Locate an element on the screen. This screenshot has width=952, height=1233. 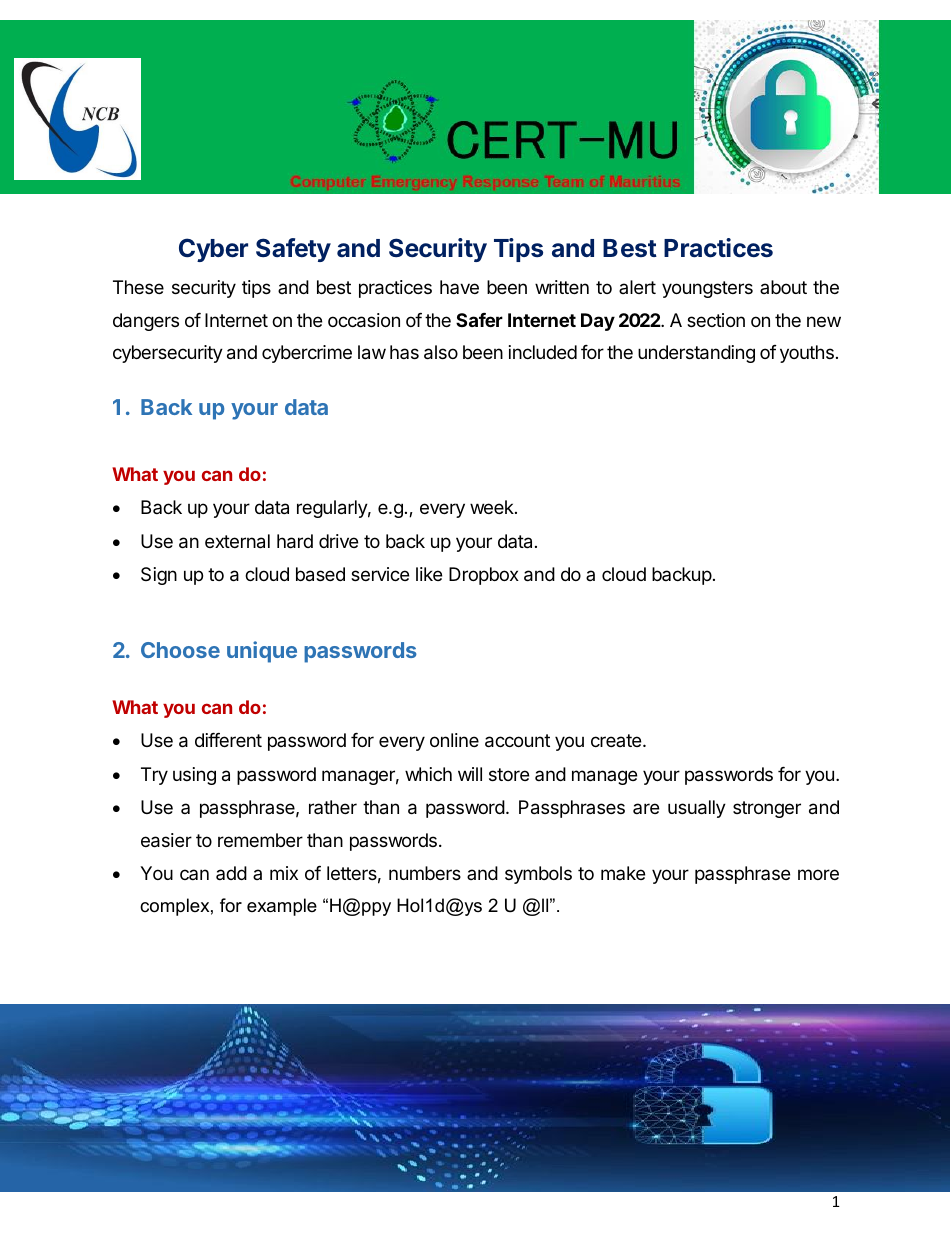
add is located at coordinates (231, 873).
